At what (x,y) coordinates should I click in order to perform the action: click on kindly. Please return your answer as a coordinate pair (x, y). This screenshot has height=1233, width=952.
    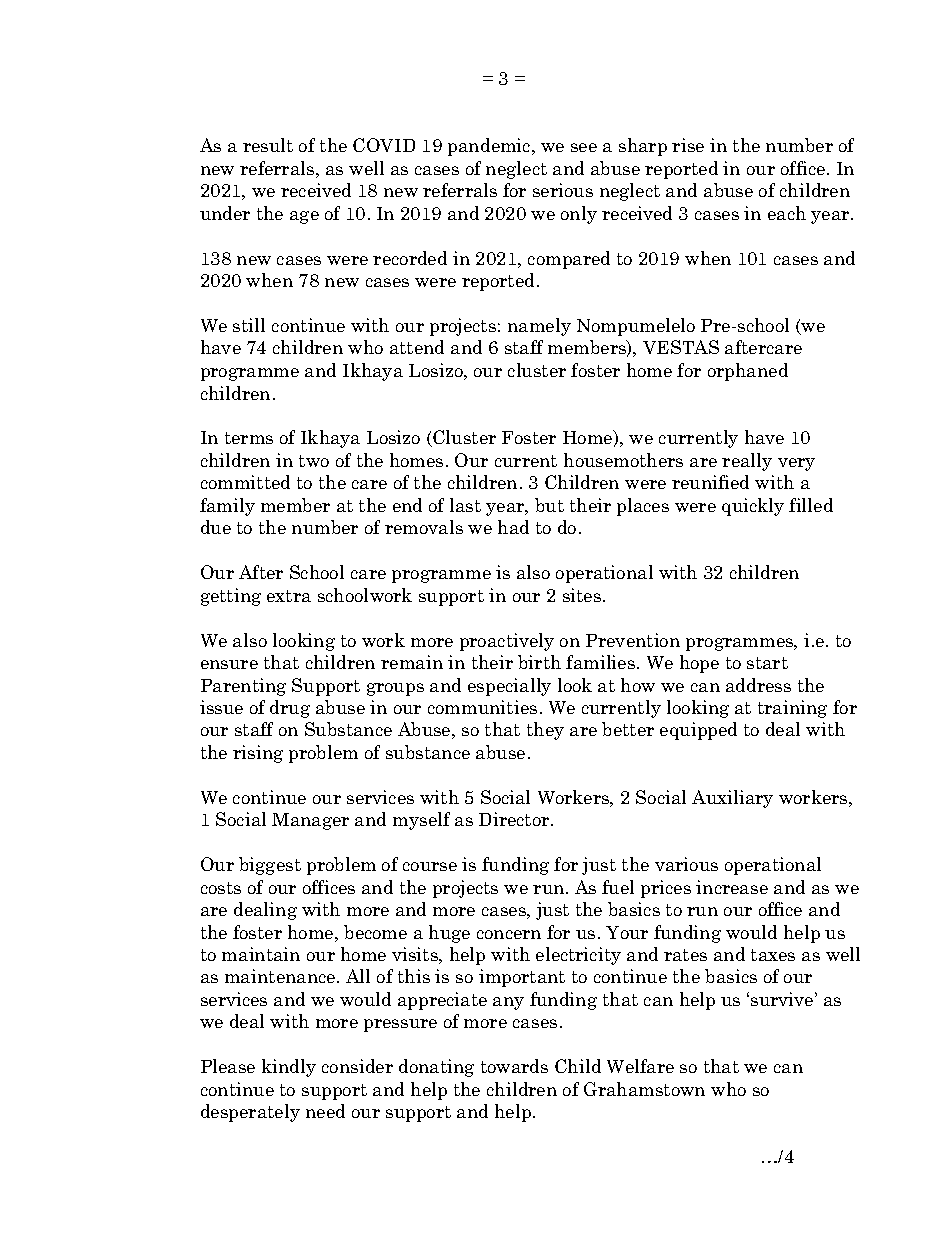
    Looking at the image, I should click on (289, 1068).
